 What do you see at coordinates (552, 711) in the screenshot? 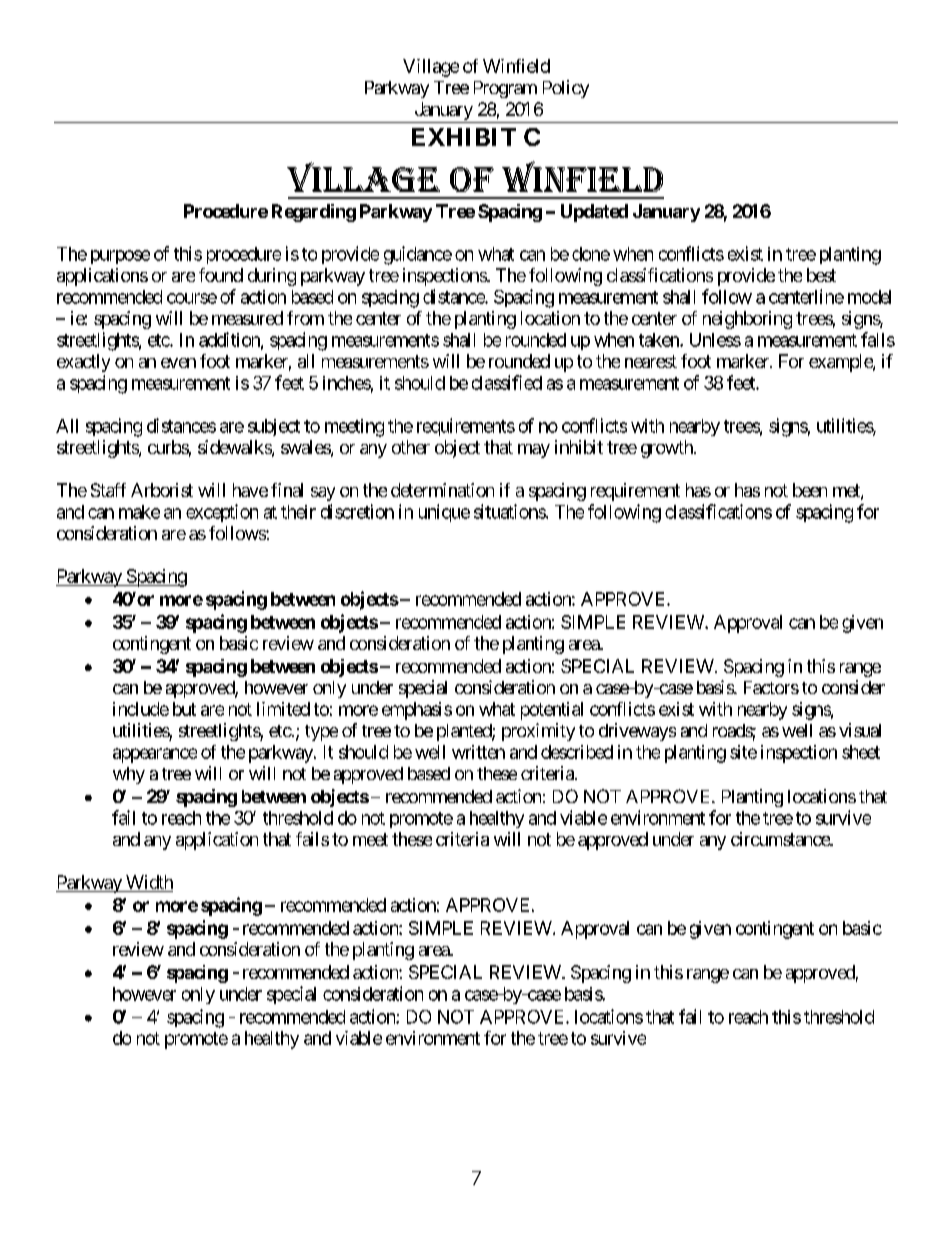
I see `potential` at bounding box center [552, 711].
